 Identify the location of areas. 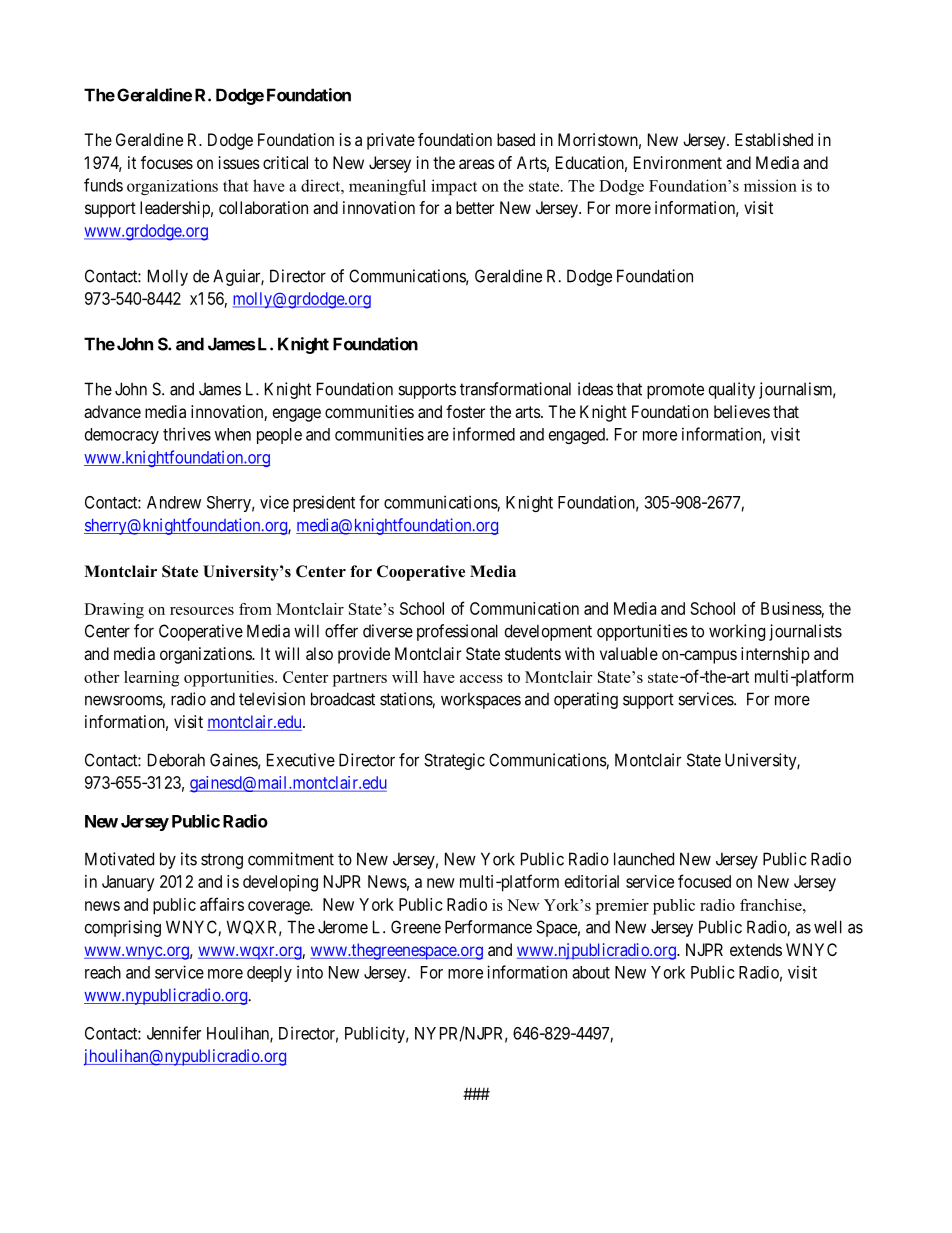
(477, 164).
